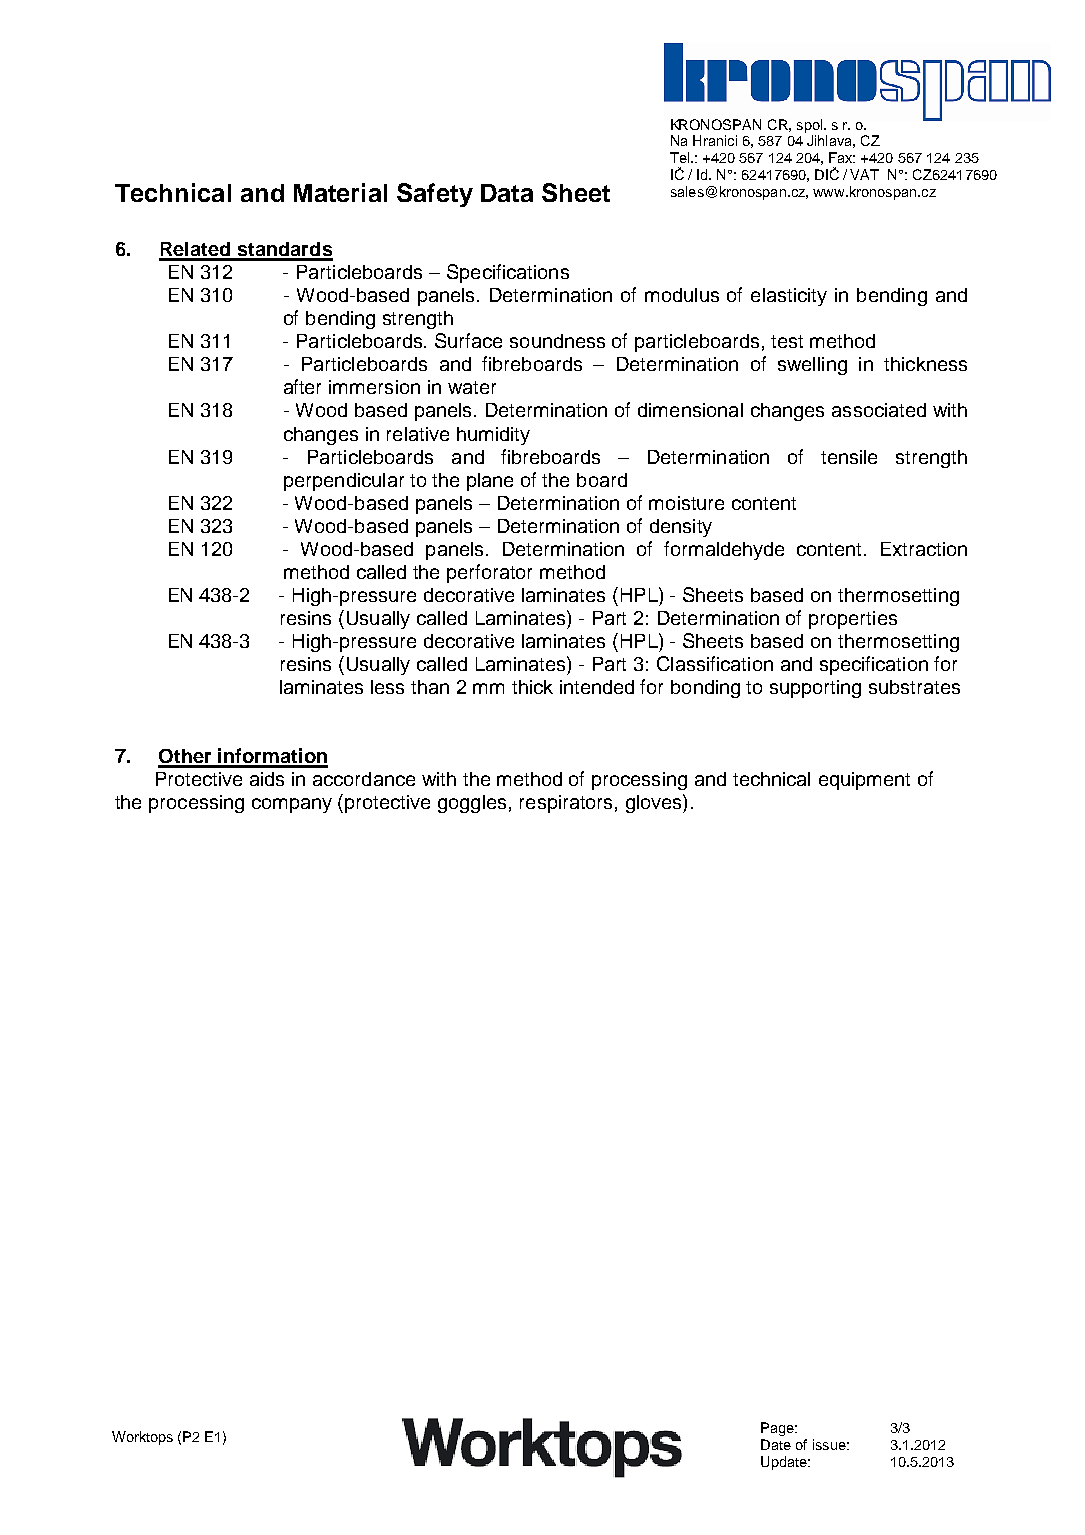 The image size is (1085, 1535). Describe the element at coordinates (914, 687) in the page. I see `substrates` at that location.
